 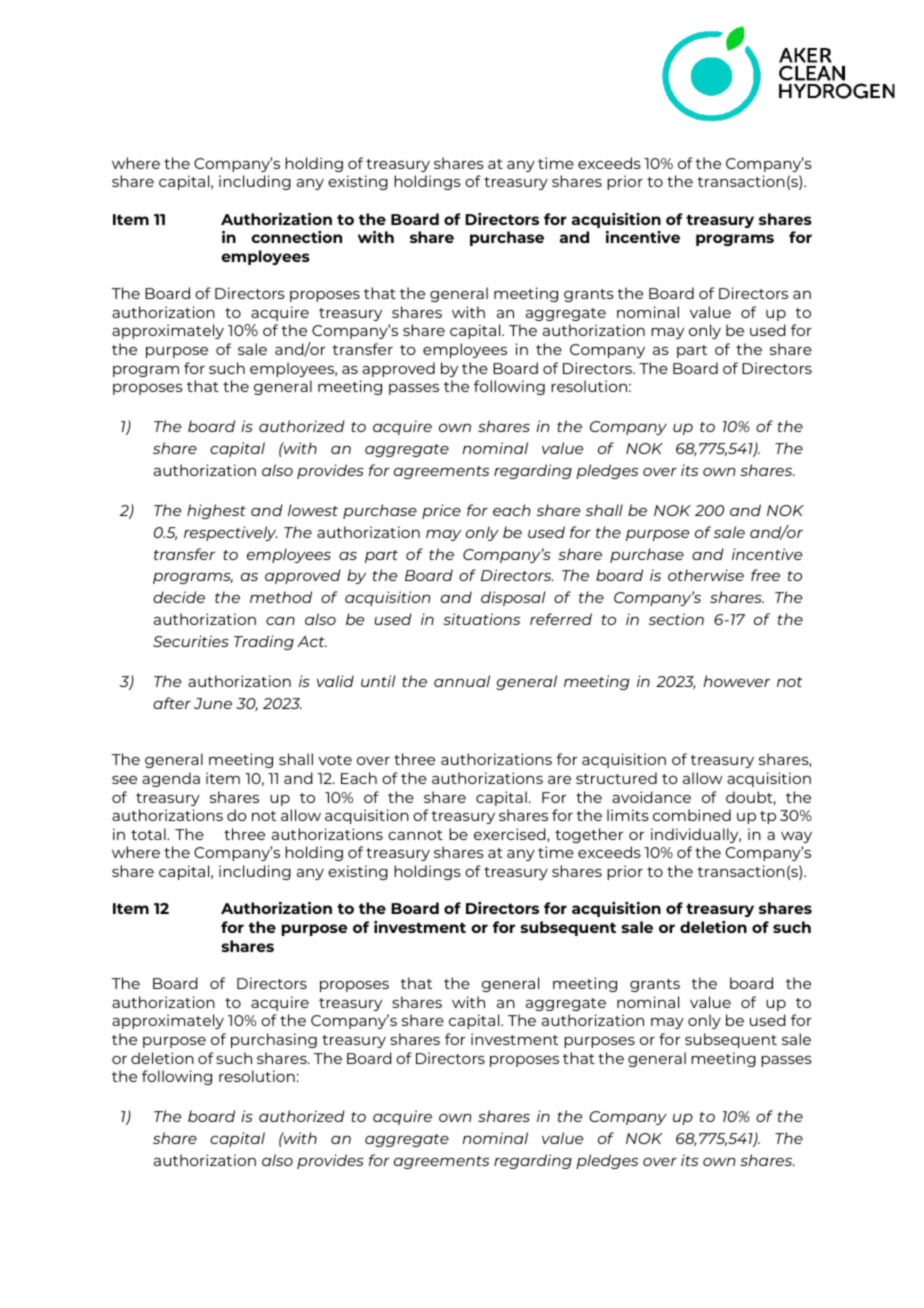 What do you see at coordinates (706, 575) in the page?
I see `otherwise` at bounding box center [706, 575].
